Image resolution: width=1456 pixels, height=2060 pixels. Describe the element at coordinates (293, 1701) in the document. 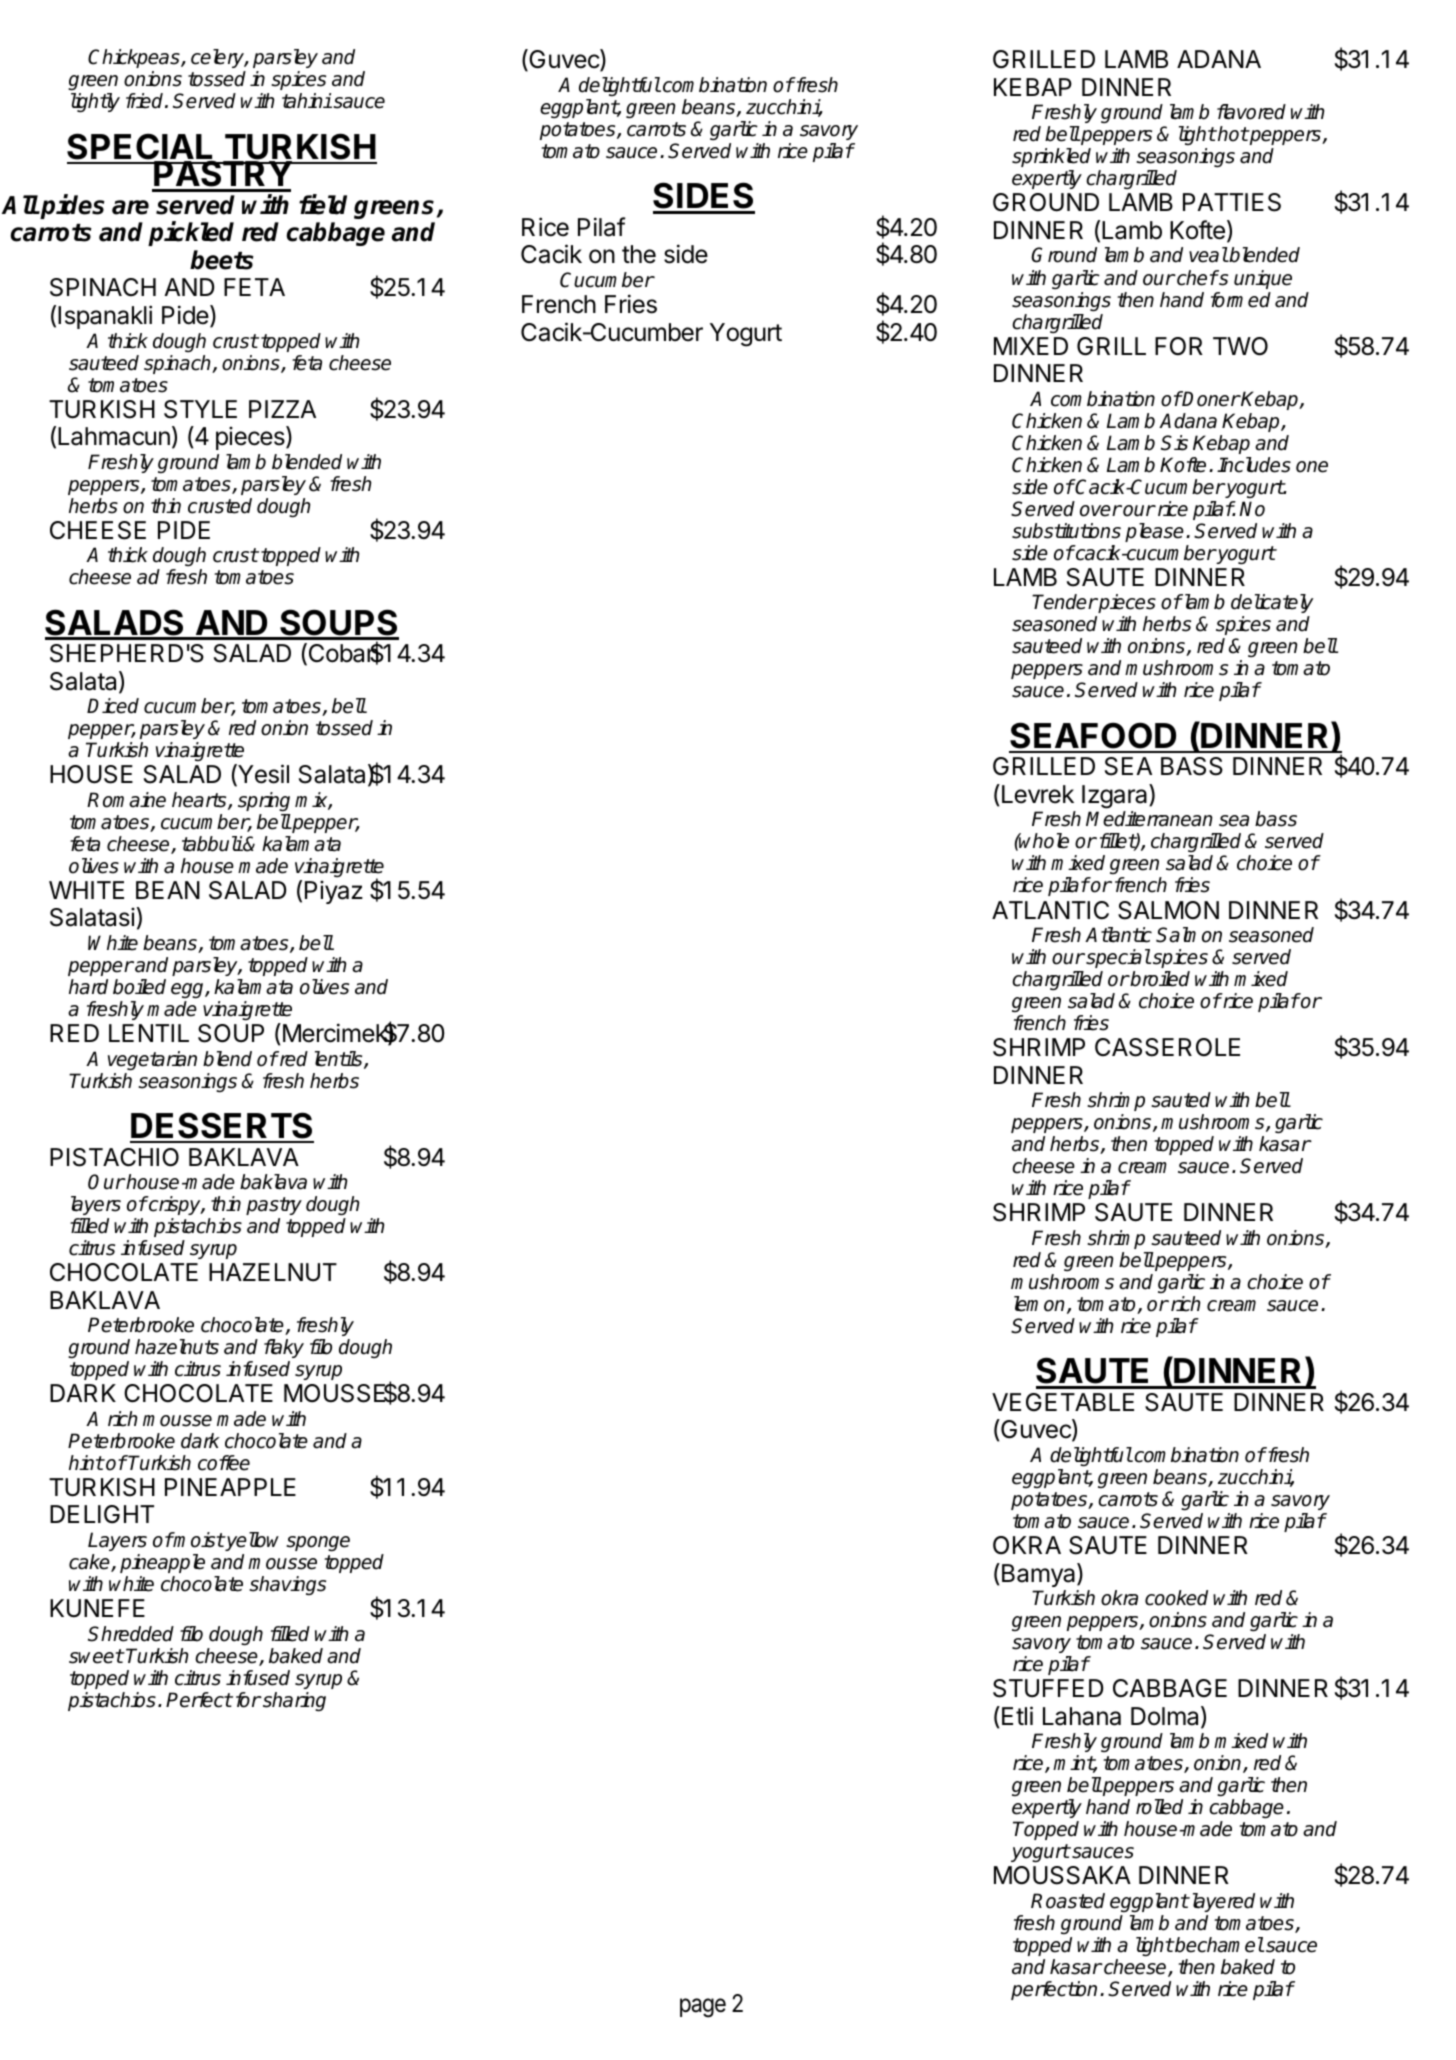

I see `sharing` at that location.
